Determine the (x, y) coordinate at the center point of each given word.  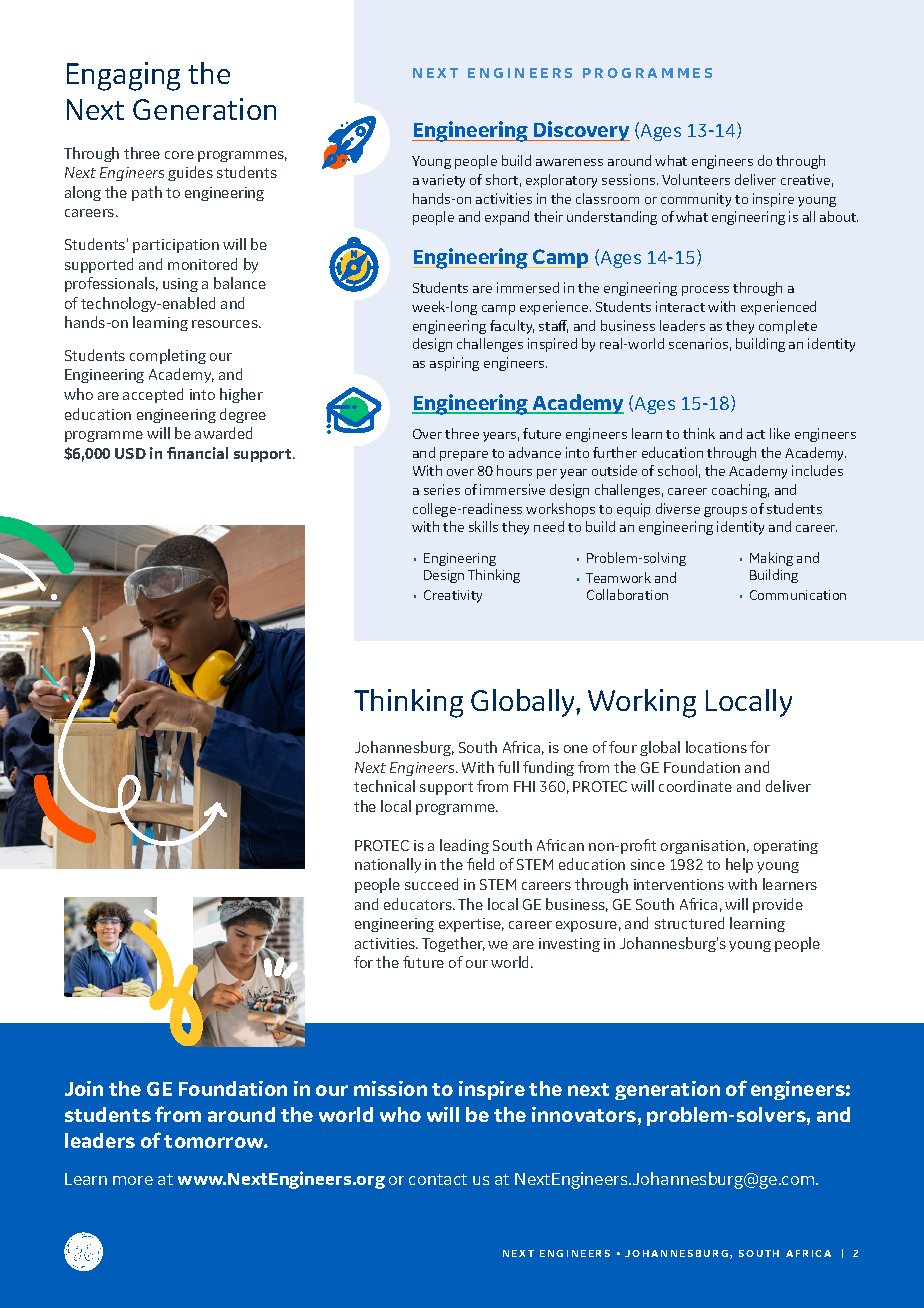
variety (443, 181)
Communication (798, 595)
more (133, 1180)
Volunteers (696, 179)
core (179, 155)
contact (438, 1179)
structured (689, 923)
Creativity (453, 596)
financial (197, 453)
